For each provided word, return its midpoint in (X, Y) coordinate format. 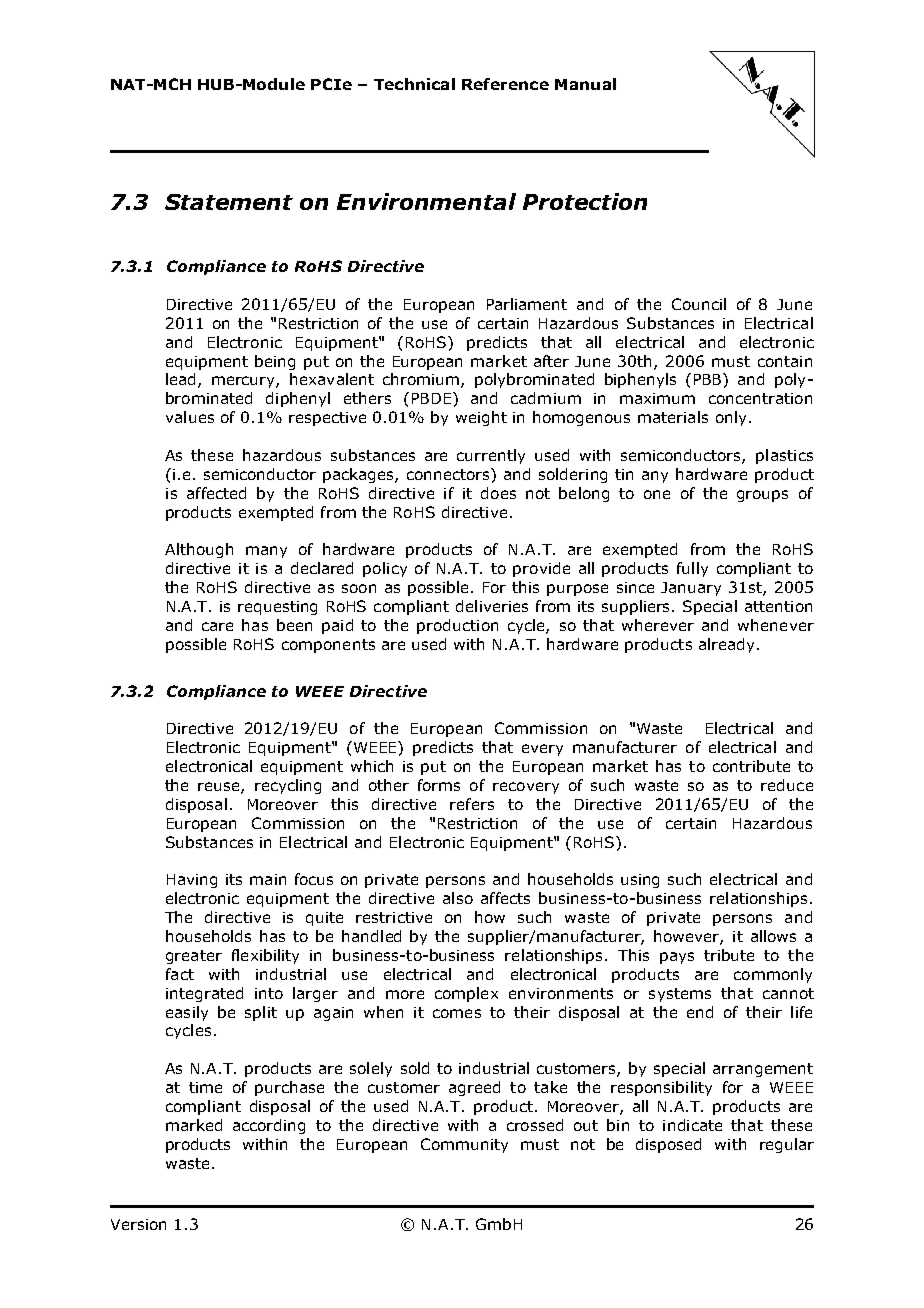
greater (194, 957)
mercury (244, 382)
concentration (760, 398)
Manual (585, 84)
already (728, 645)
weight (481, 418)
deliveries (492, 606)
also (458, 898)
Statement (229, 202)
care (217, 626)
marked (194, 1125)
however (688, 937)
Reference (505, 84)
